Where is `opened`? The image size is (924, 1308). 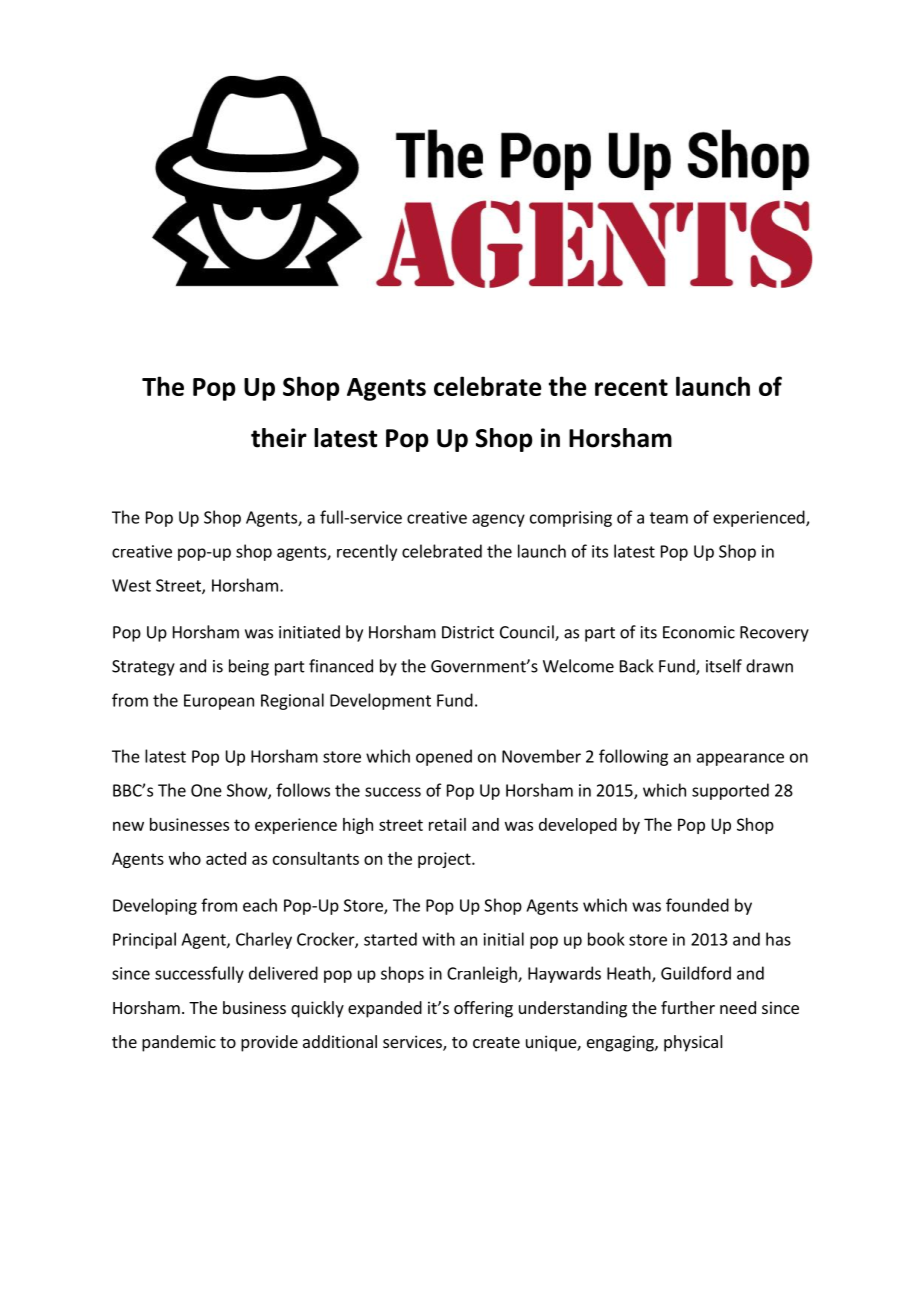
opened is located at coordinates (444, 757).
